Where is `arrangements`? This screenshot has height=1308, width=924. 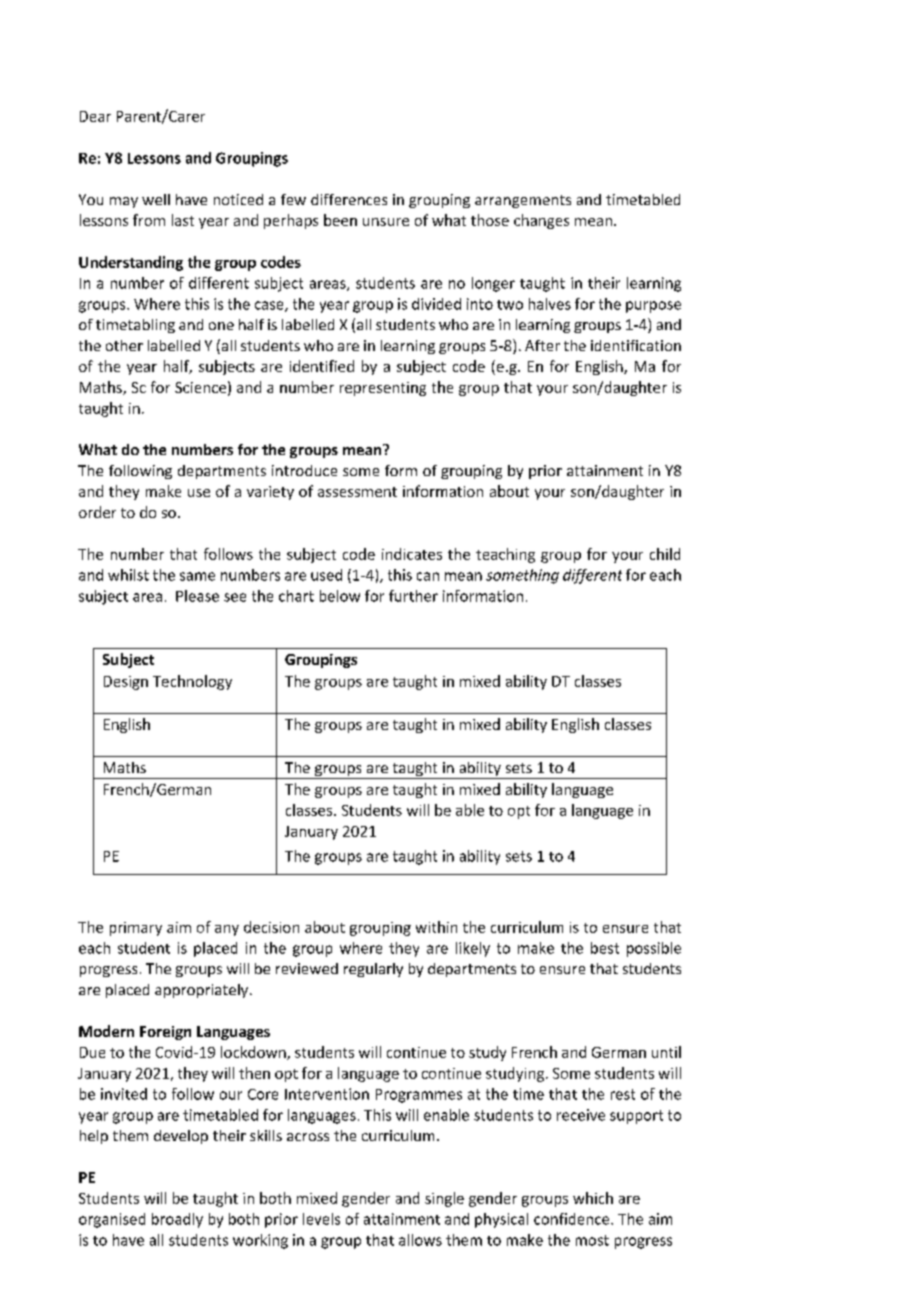 arrangements is located at coordinates (523, 201).
